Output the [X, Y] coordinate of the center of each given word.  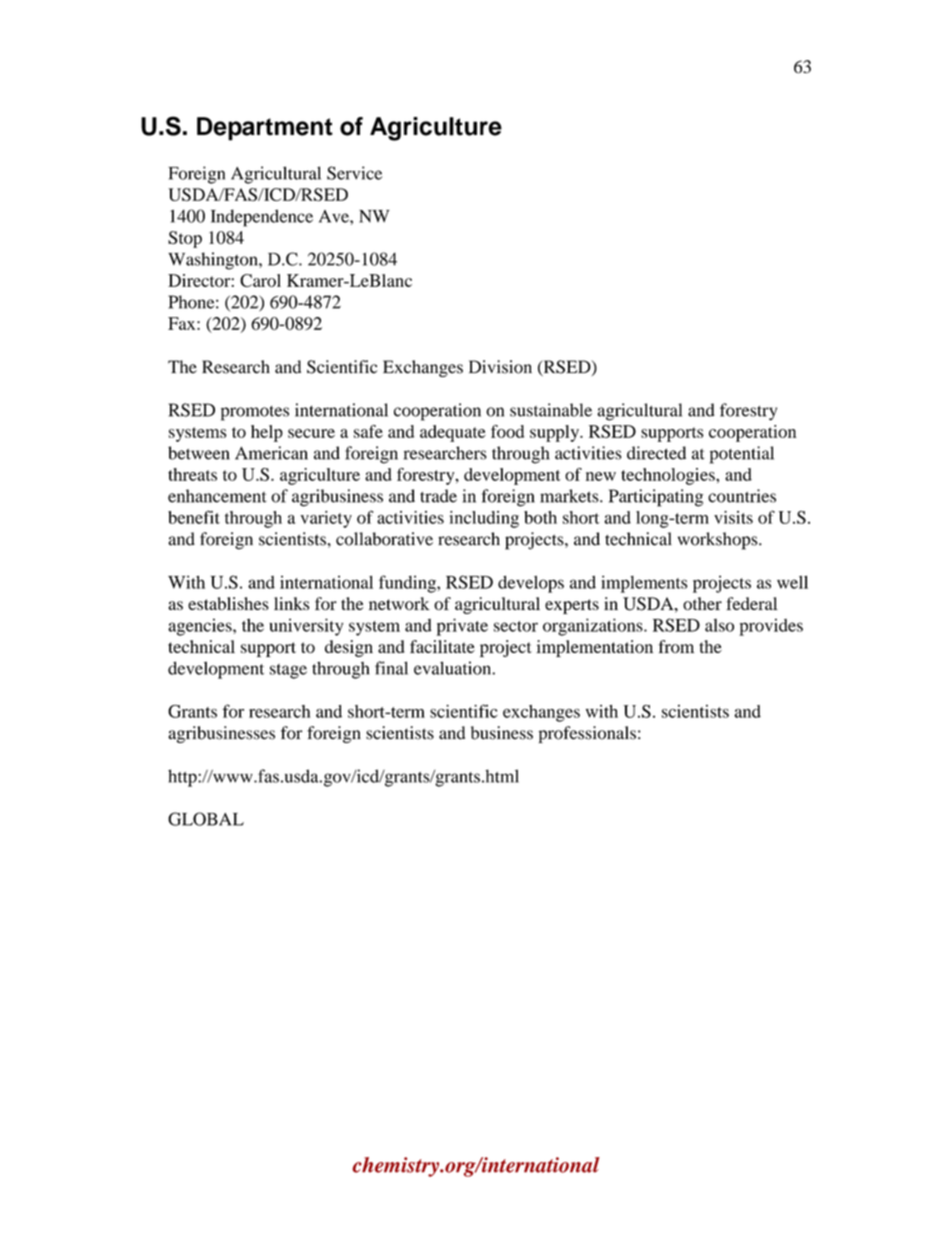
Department [265, 129]
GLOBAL [206, 819]
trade [438, 496]
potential [742, 455]
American [271, 453]
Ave [335, 216]
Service [354, 173]
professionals [587, 734]
